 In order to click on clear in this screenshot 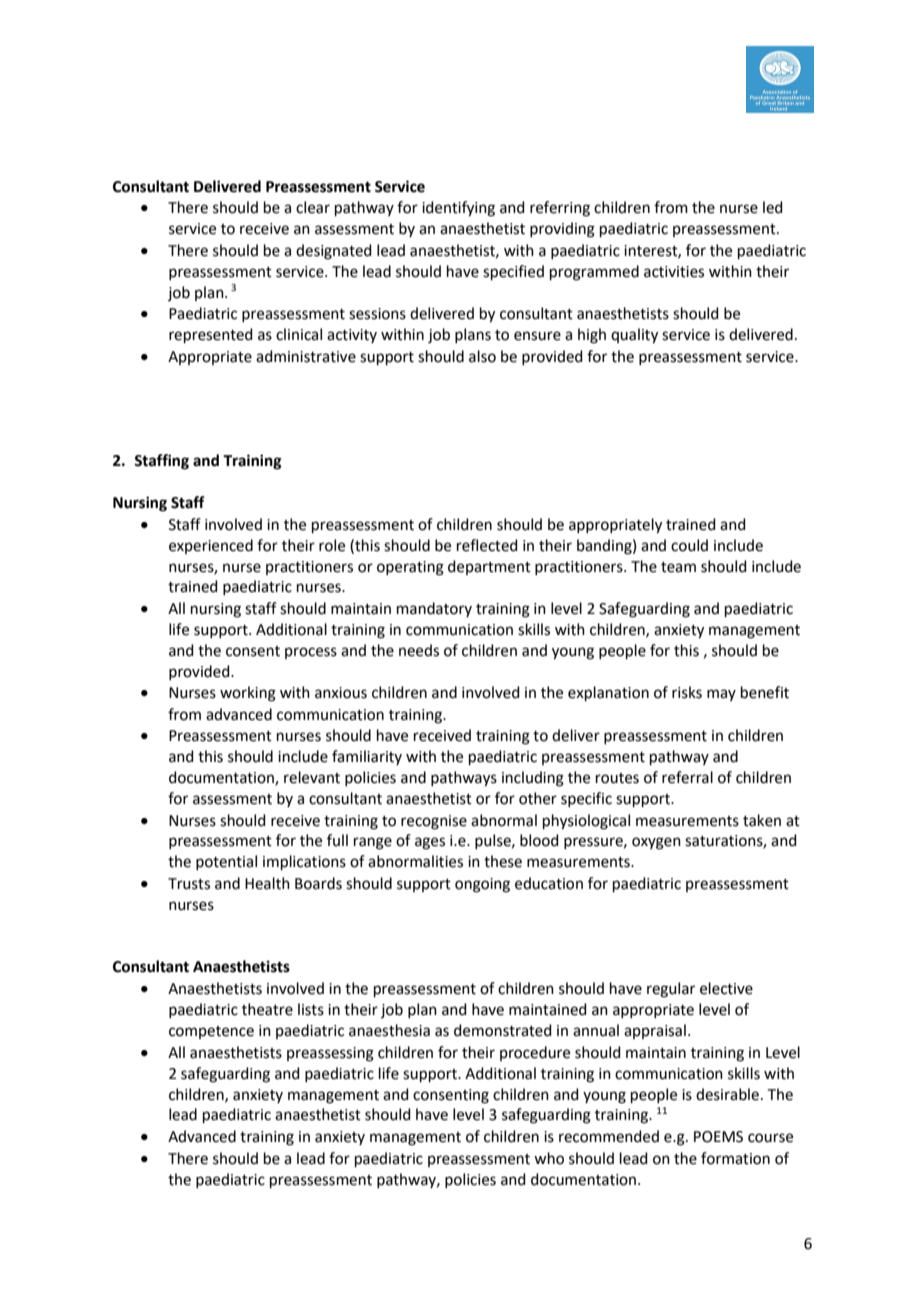, I will do `click(313, 207)`.
